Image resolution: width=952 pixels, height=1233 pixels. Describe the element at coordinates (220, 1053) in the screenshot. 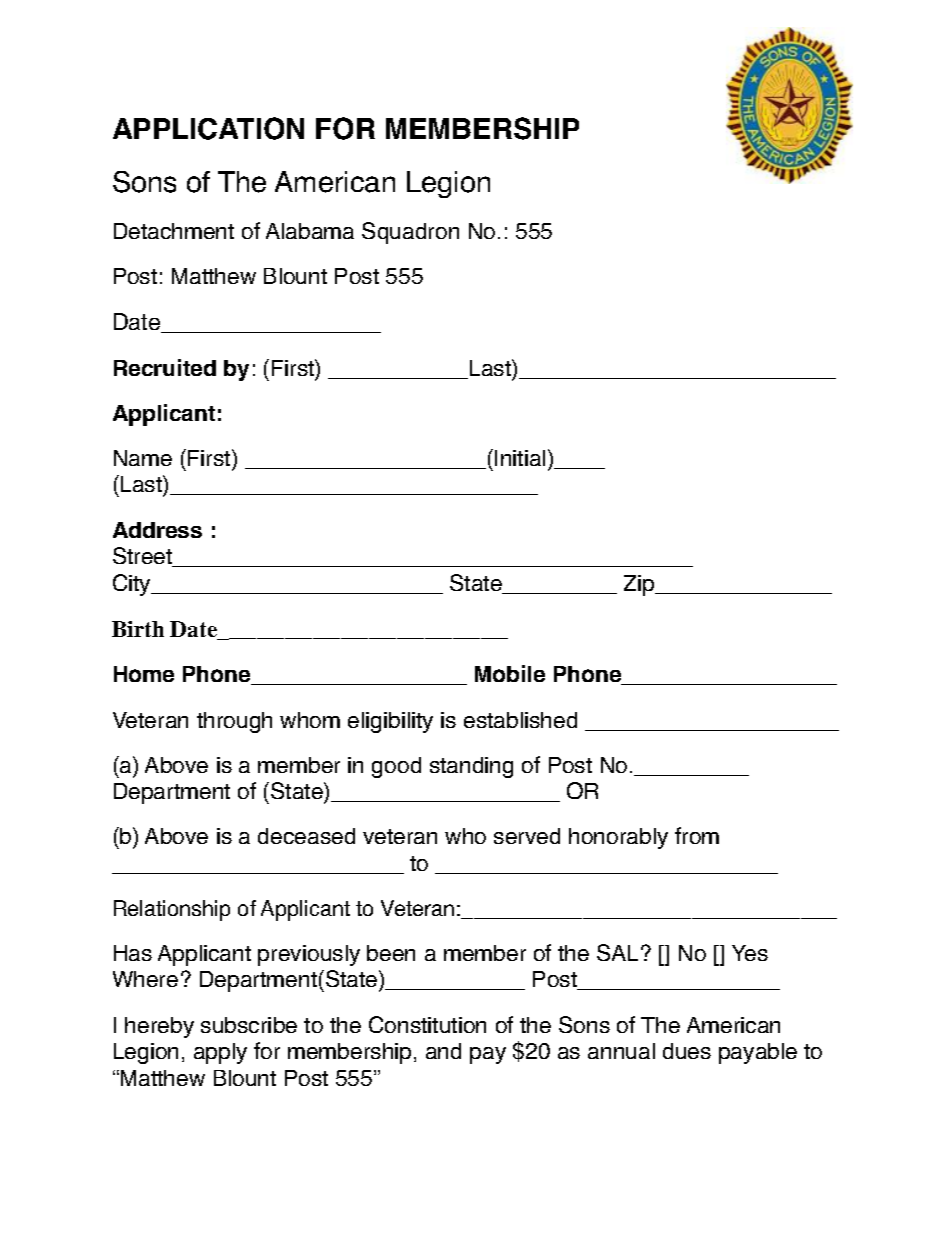

I see `apply` at that location.
